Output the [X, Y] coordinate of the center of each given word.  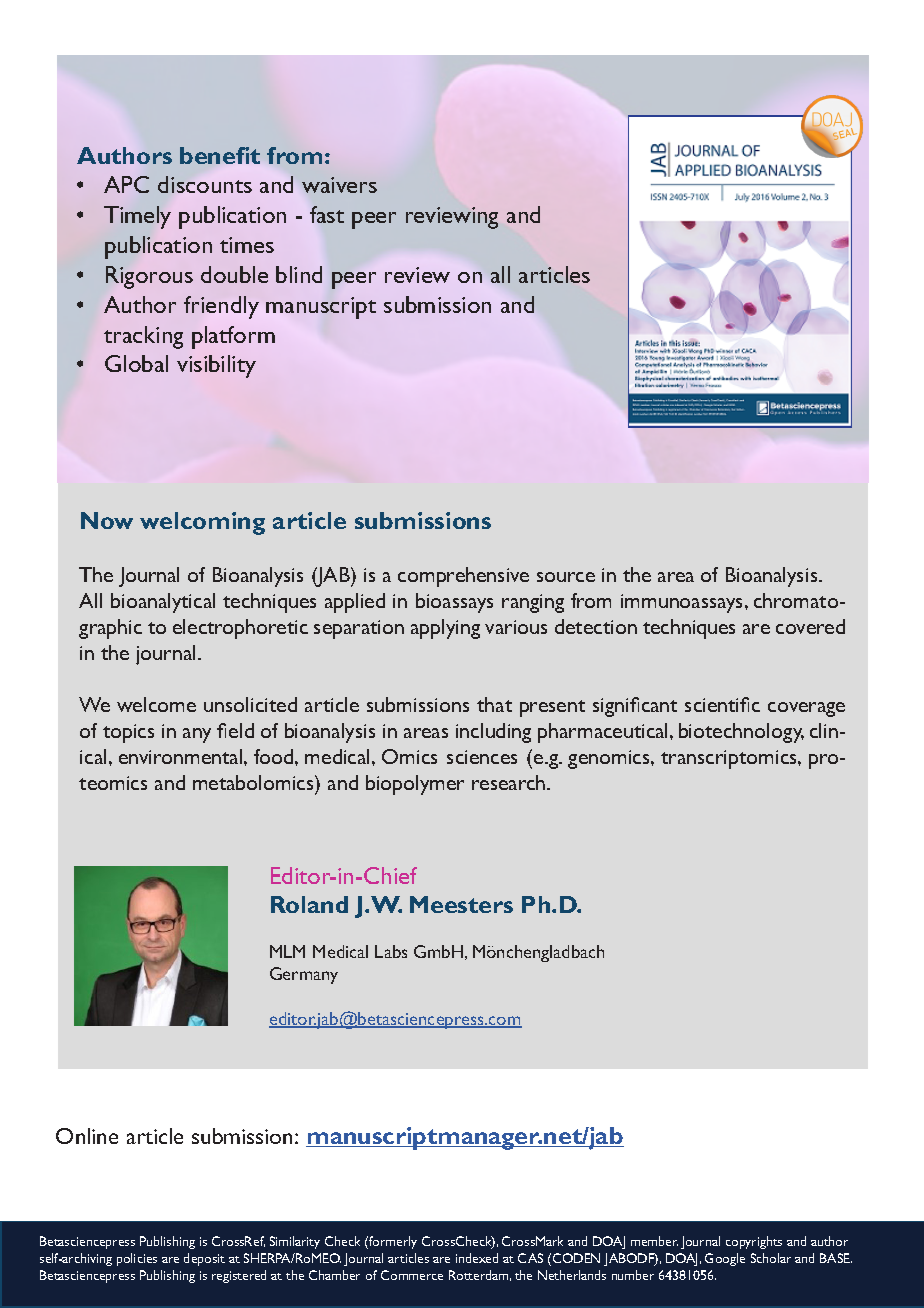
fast [327, 214]
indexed [477, 1258]
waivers [339, 185]
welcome [156, 704]
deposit [204, 1259]
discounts [205, 184]
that [494, 704]
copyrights [754, 1242]
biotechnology [741, 733]
